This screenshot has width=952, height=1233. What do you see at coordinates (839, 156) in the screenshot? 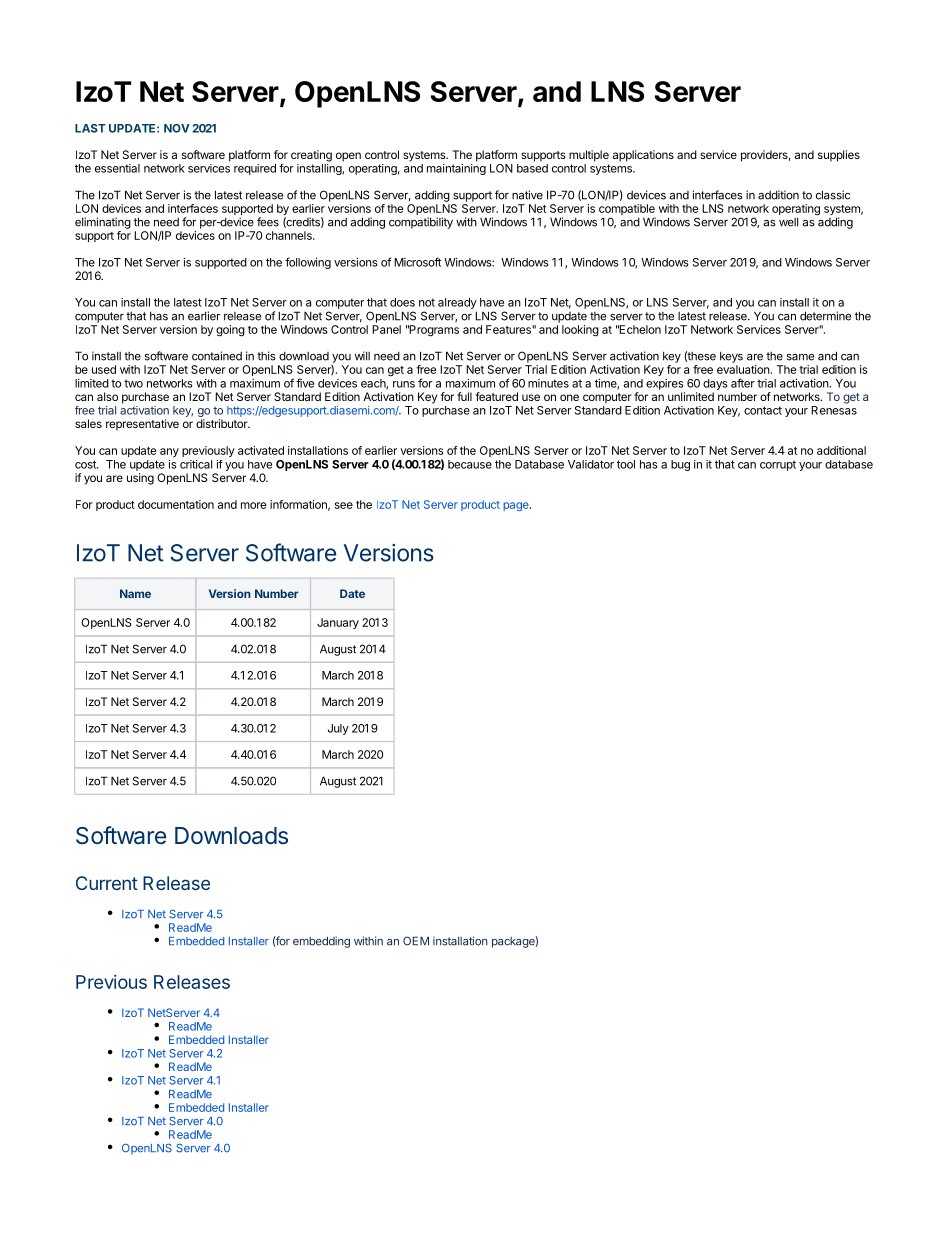
I see `supplies` at bounding box center [839, 156].
